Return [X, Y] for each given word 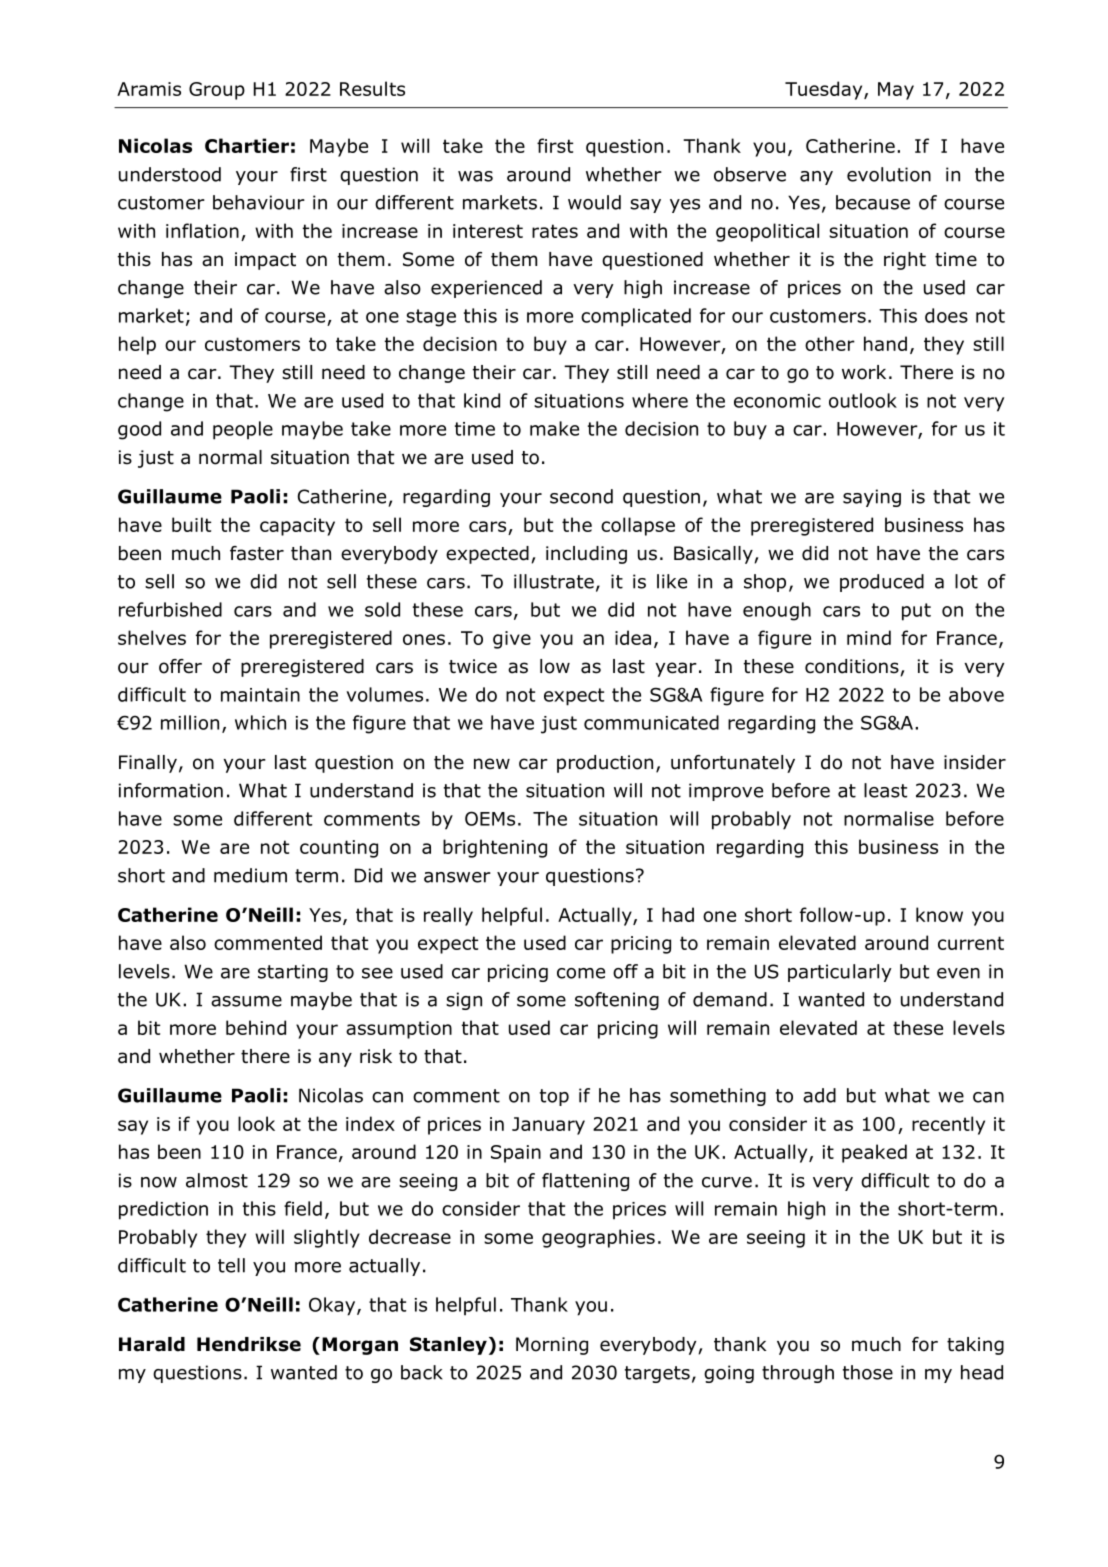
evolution [889, 174]
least [885, 790]
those [868, 1372]
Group [217, 91]
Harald [152, 1344]
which [260, 722]
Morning [552, 1346]
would [594, 202]
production [605, 764]
